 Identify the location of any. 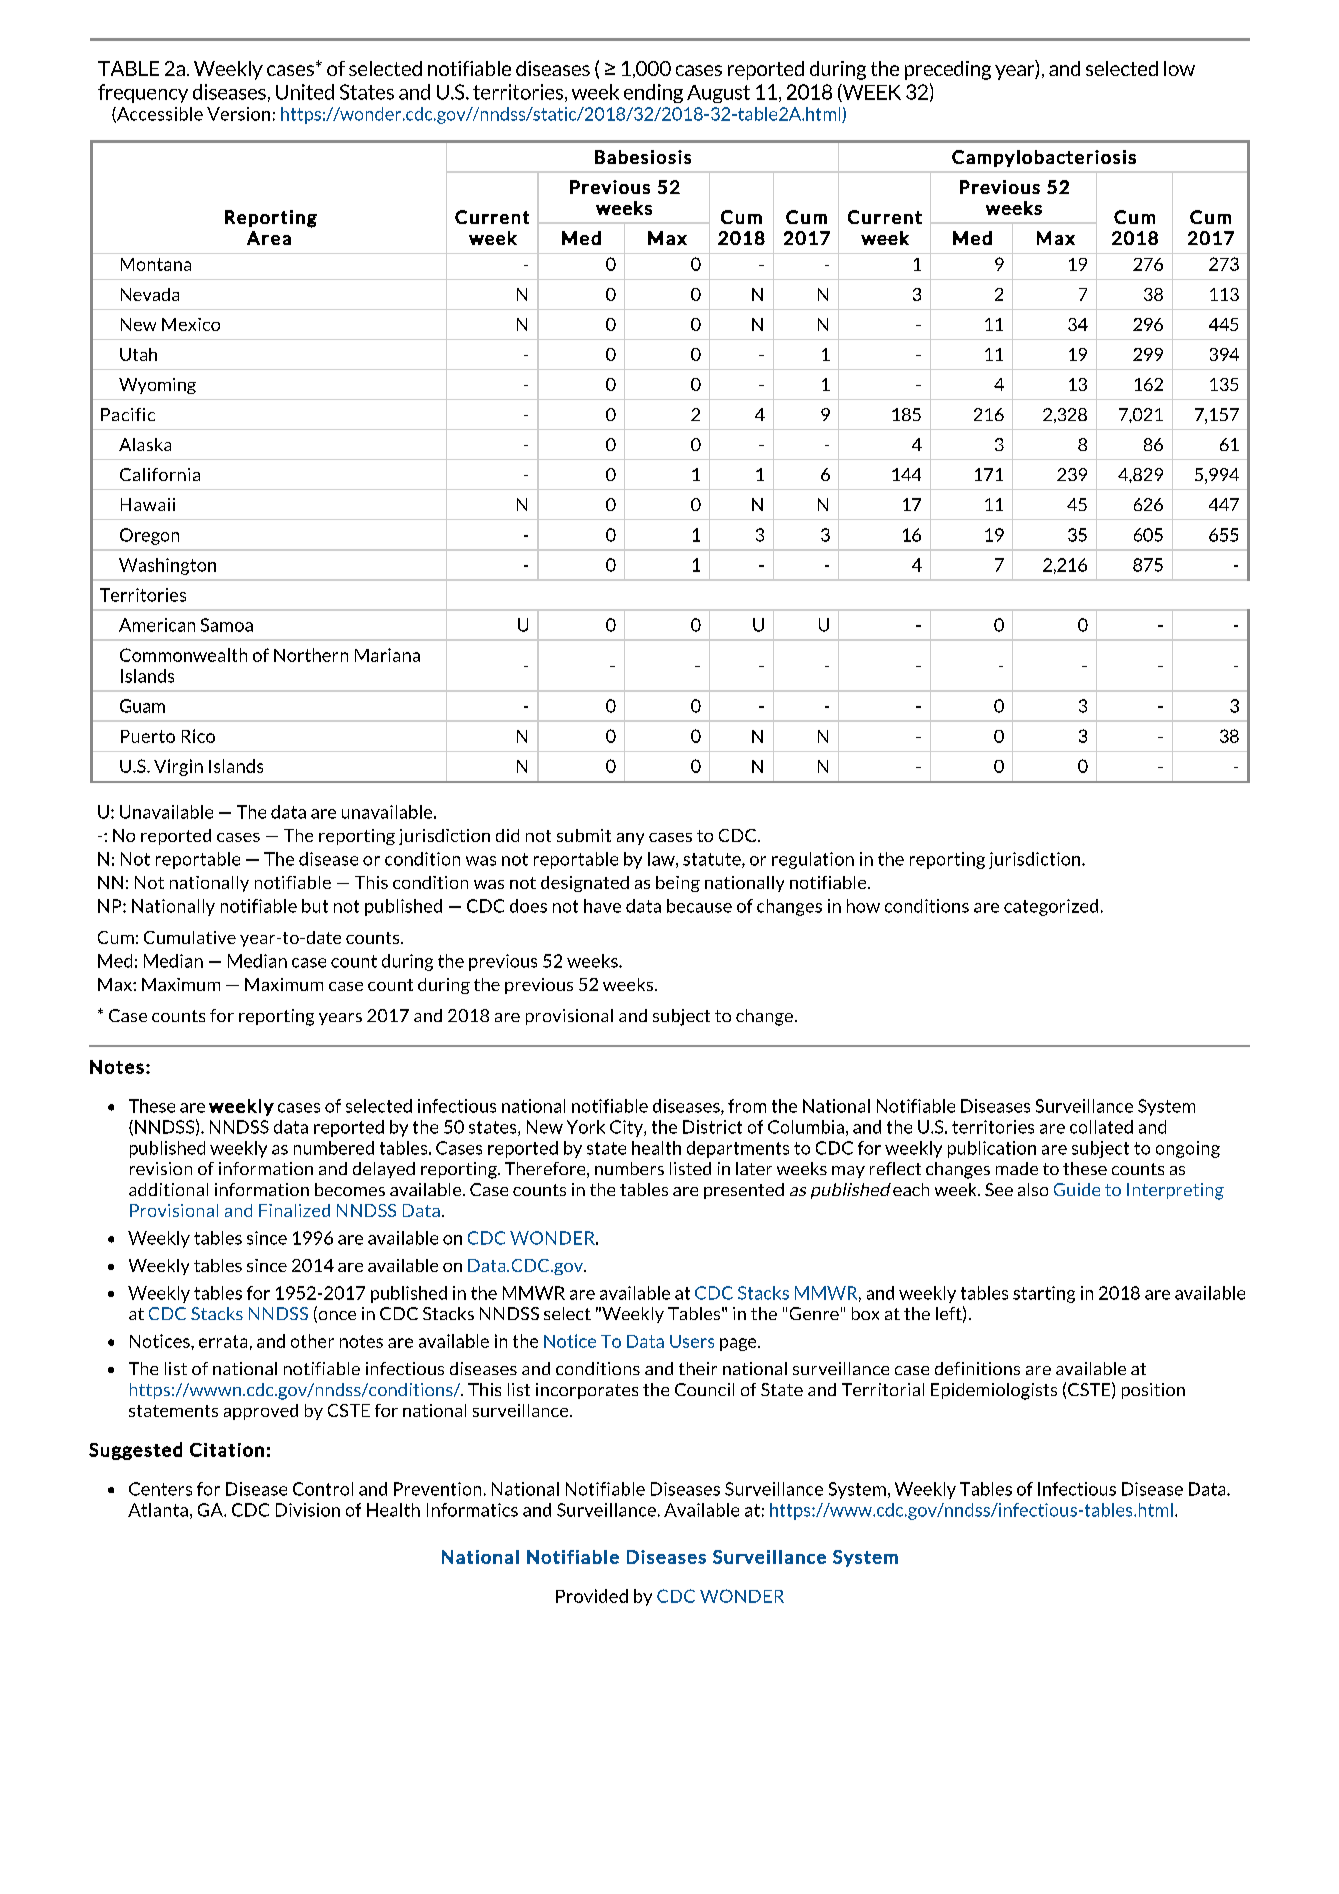
(630, 839).
